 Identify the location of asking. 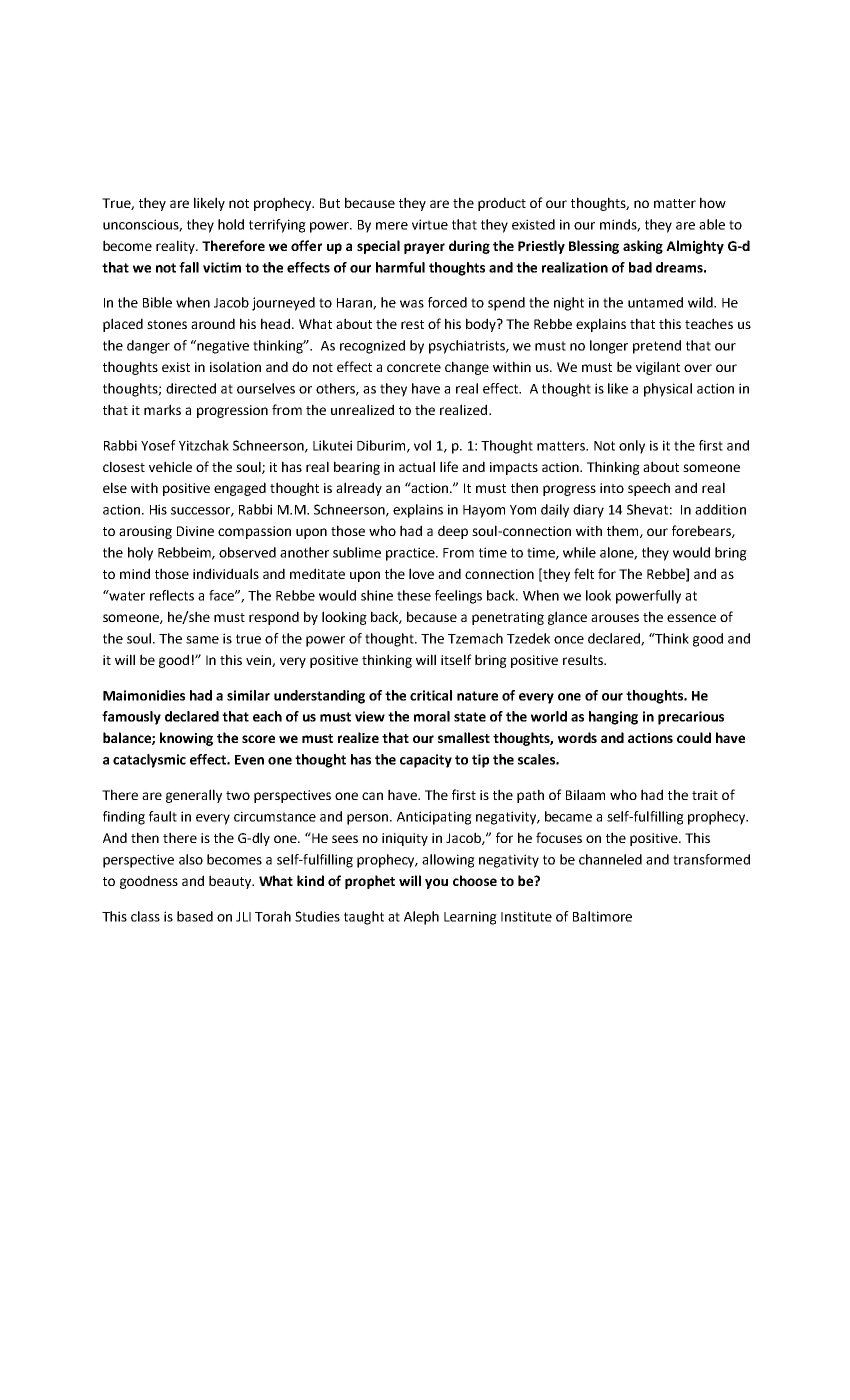
(643, 247).
